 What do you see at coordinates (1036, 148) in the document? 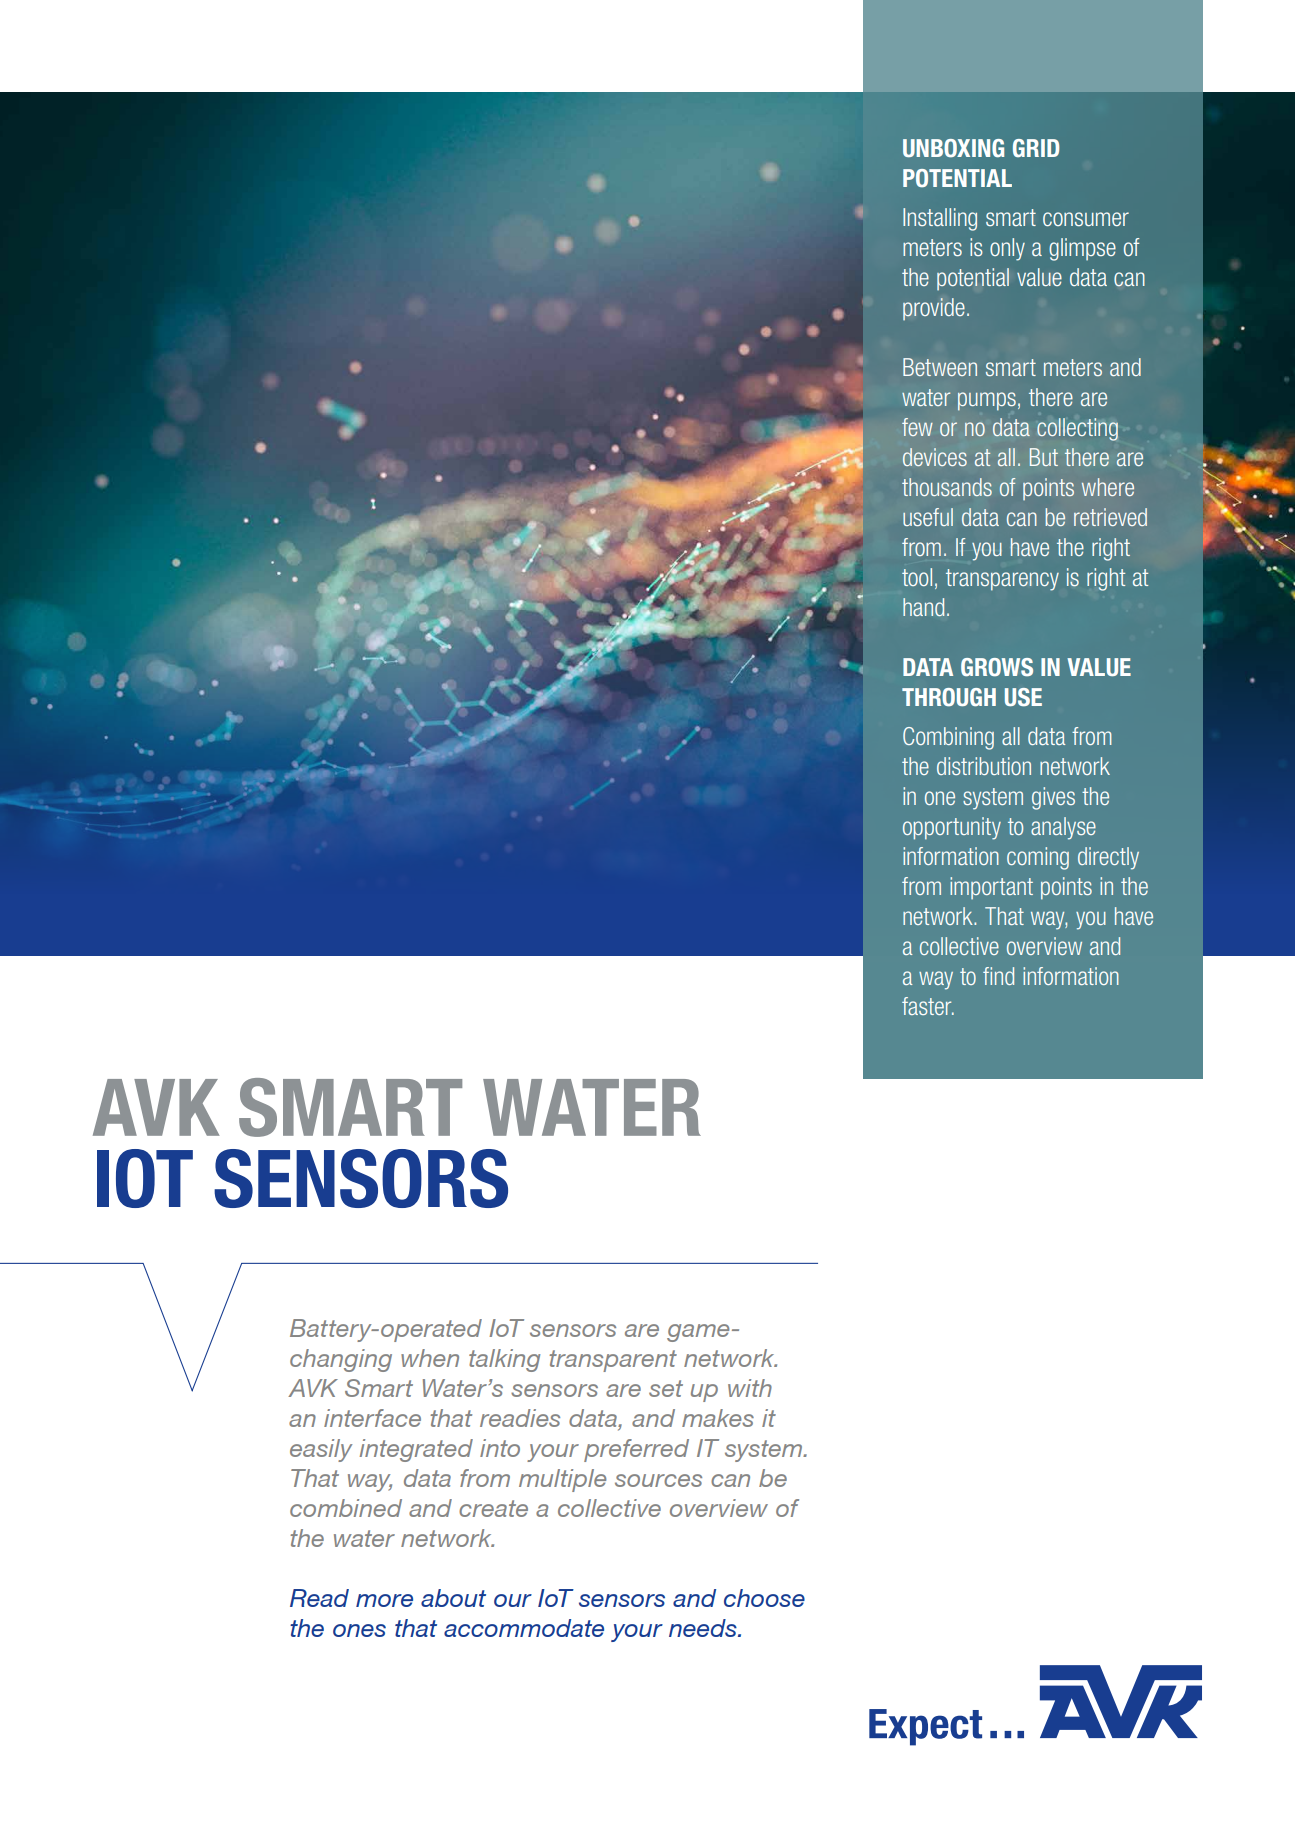
I see `GRID` at bounding box center [1036, 148].
